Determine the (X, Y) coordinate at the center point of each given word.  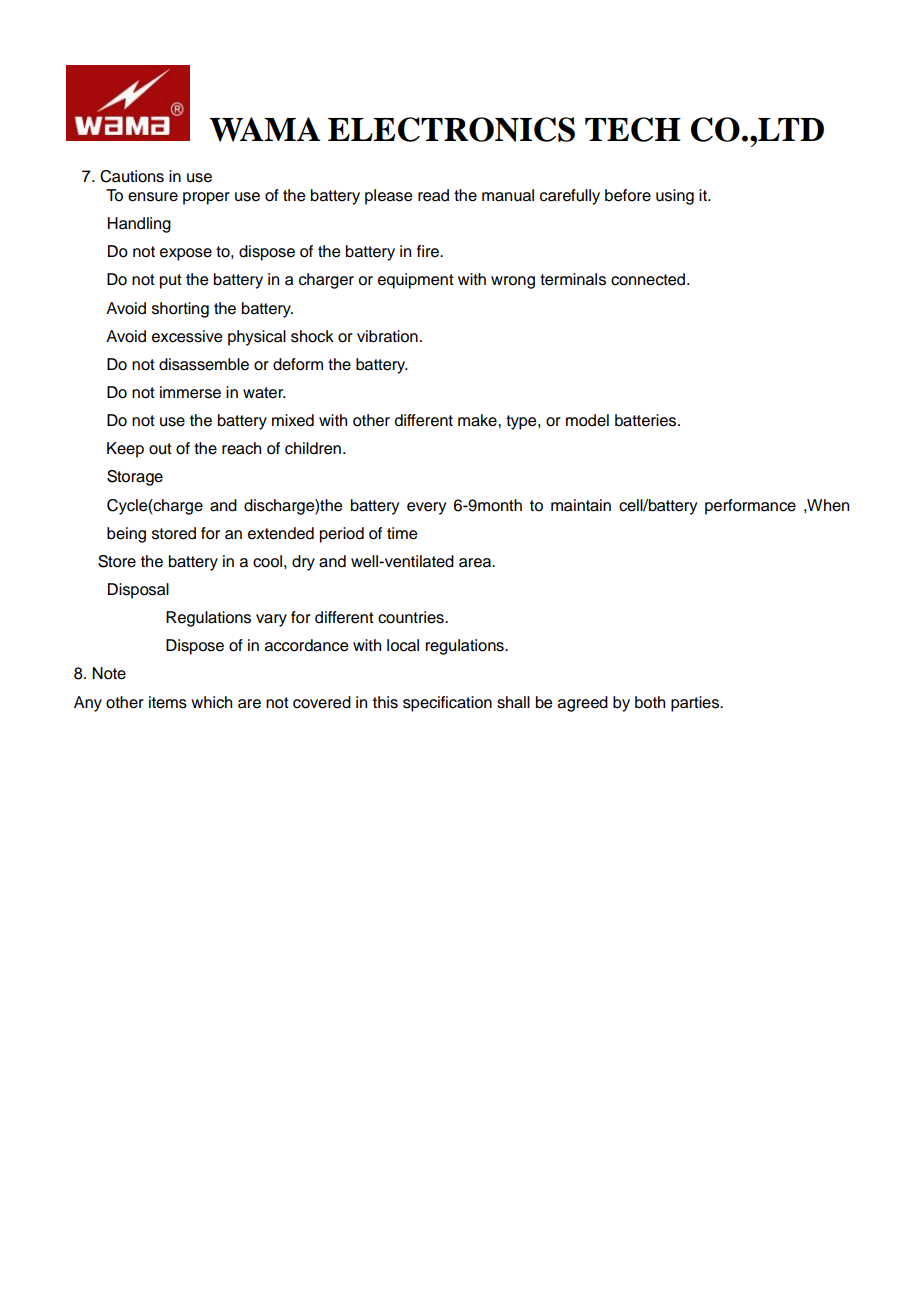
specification (447, 704)
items (168, 702)
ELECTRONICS (451, 129)
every (426, 508)
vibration (387, 336)
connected (649, 279)
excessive (187, 336)
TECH (633, 129)
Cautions (132, 176)
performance (750, 507)
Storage (135, 478)
